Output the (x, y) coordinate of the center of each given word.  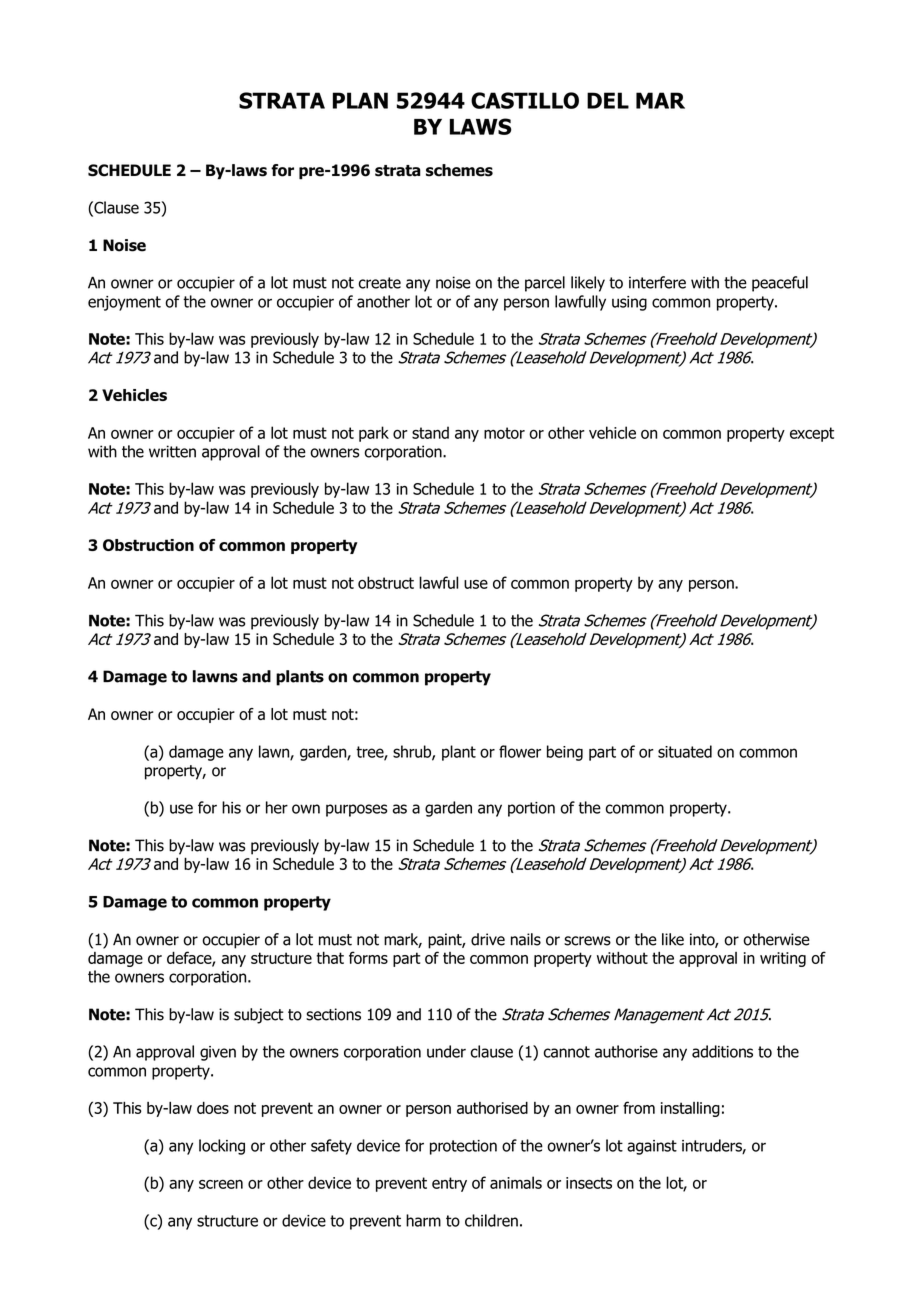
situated (685, 751)
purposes (356, 810)
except (812, 434)
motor (504, 433)
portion (531, 809)
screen (221, 1184)
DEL (608, 100)
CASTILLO (525, 100)
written (172, 451)
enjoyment (124, 303)
